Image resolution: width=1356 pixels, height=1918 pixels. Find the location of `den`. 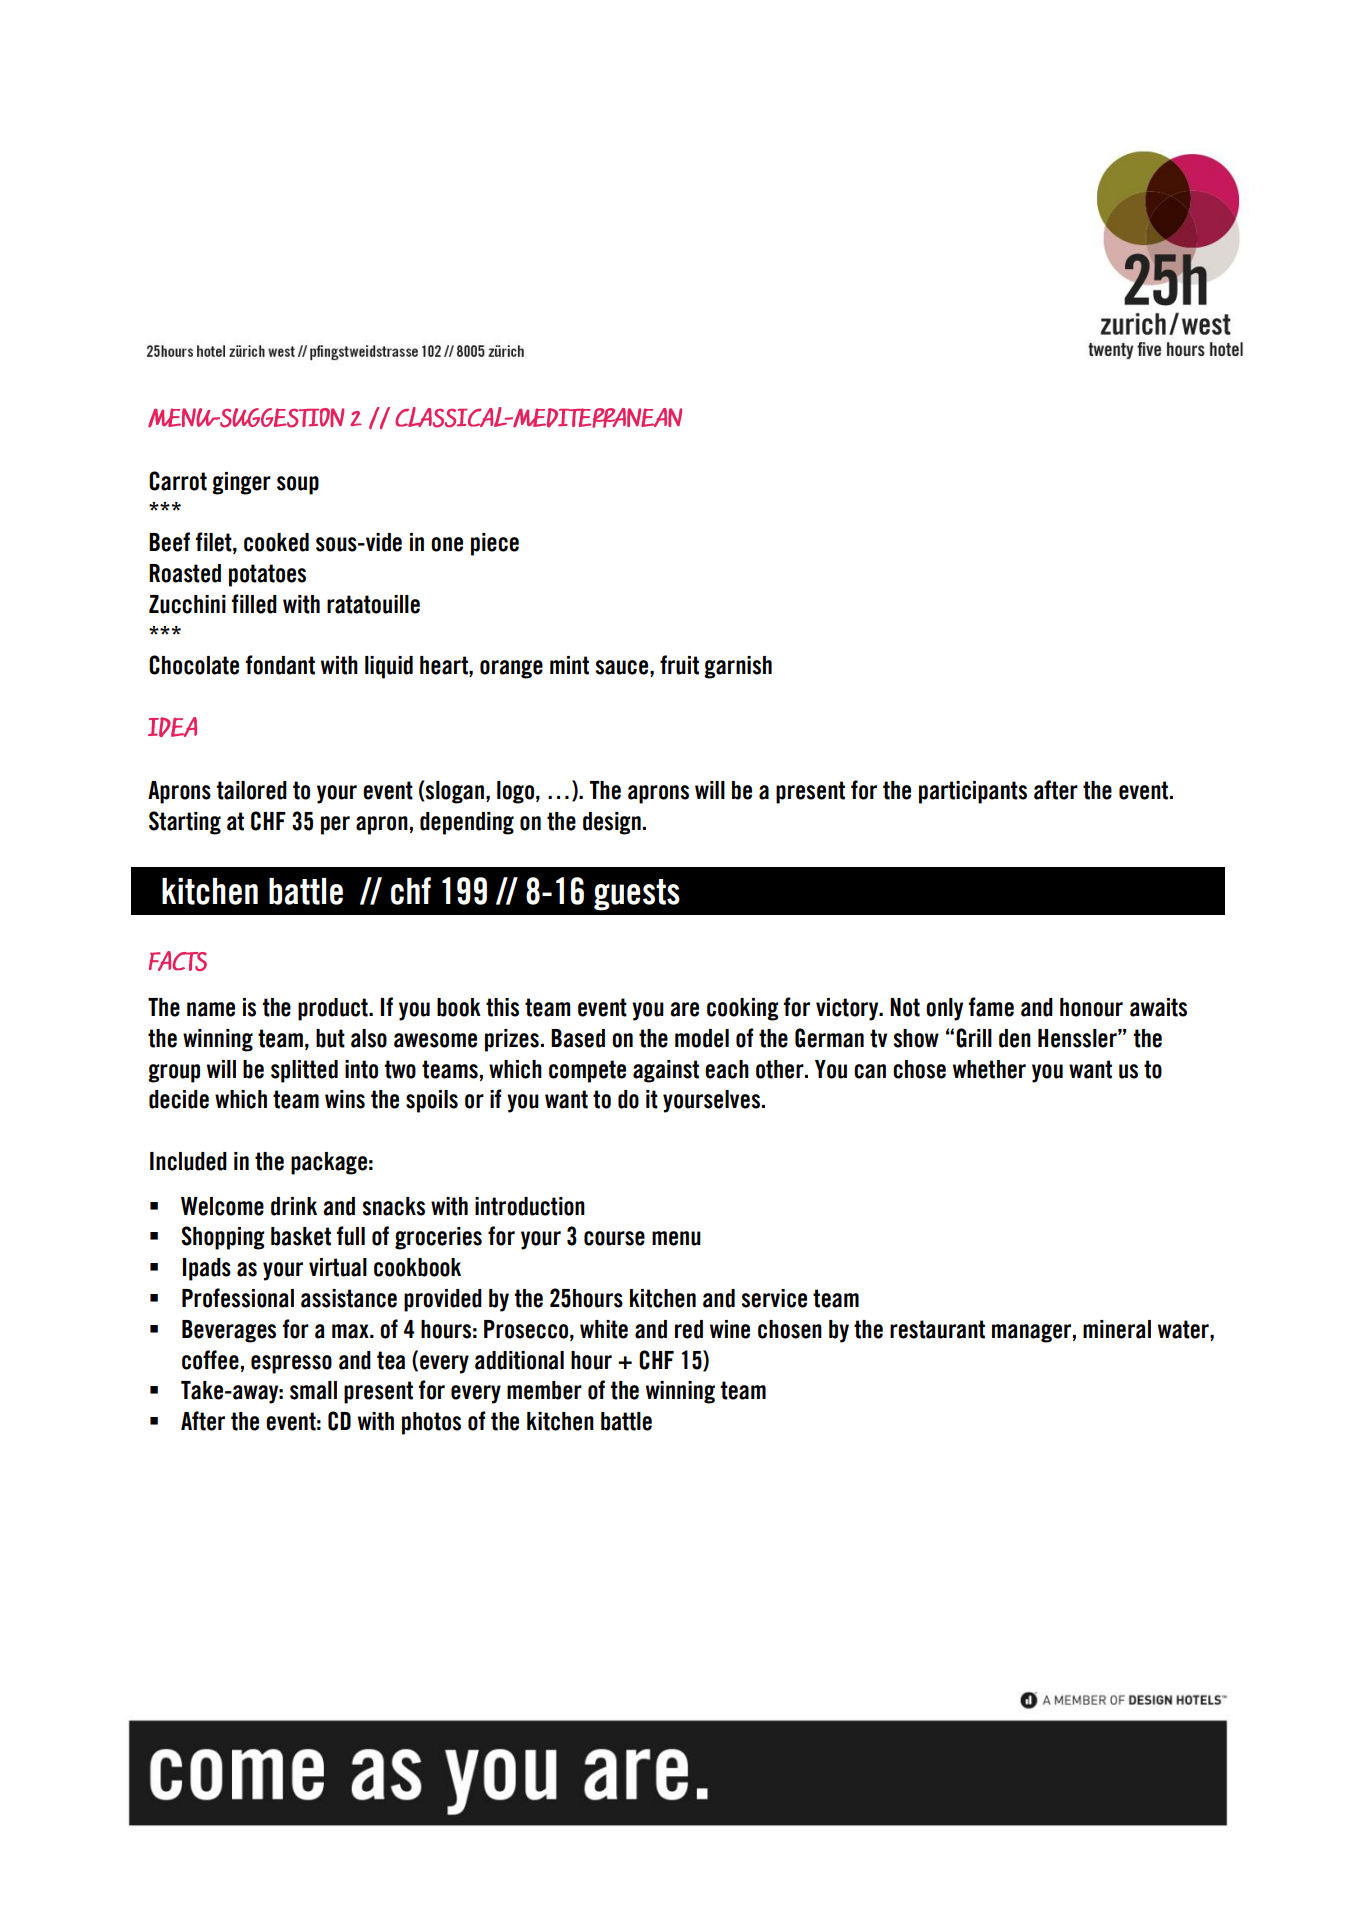

den is located at coordinates (1015, 1038).
